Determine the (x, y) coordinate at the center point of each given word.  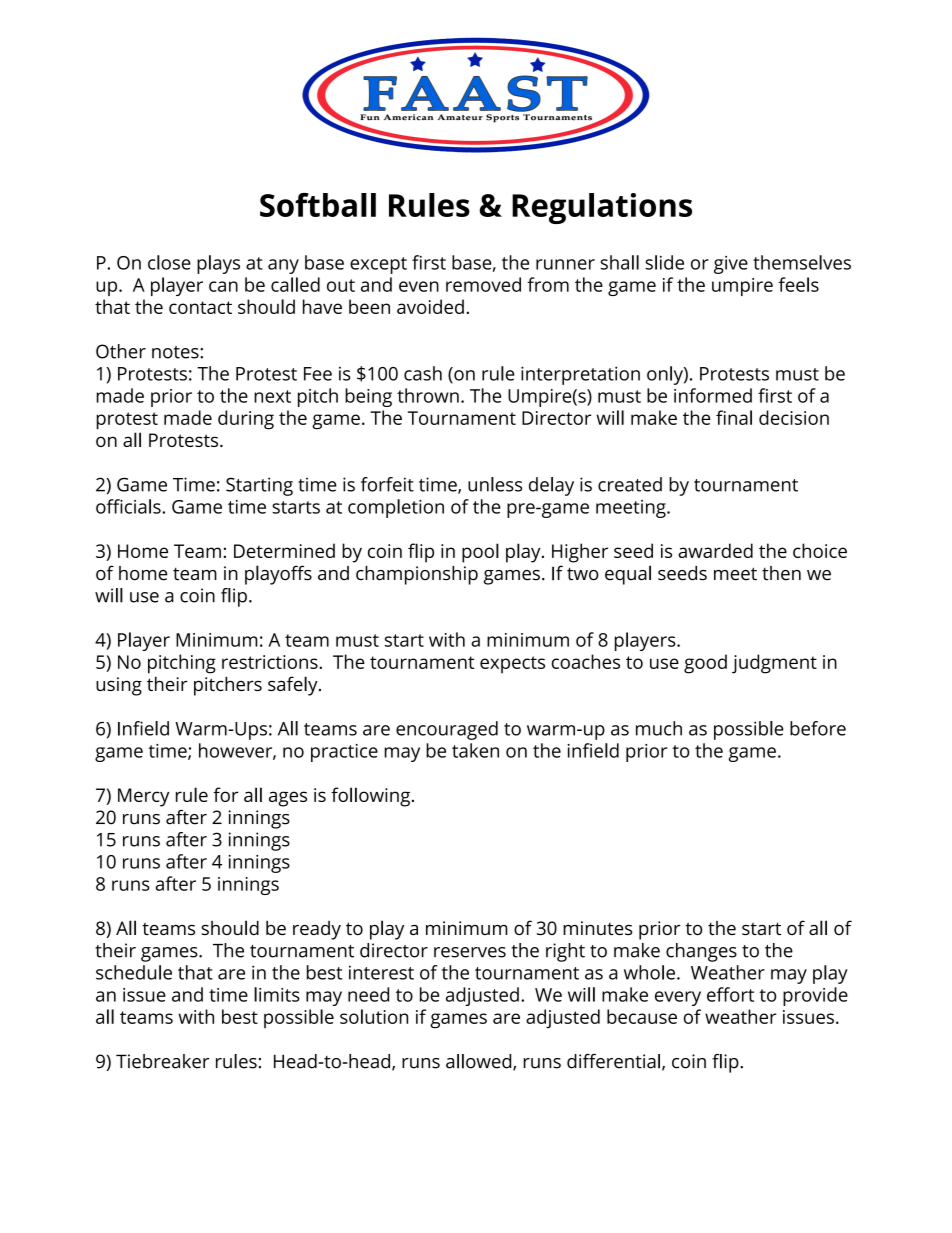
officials (129, 506)
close (169, 262)
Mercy (143, 797)
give (731, 265)
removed (483, 284)
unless (495, 484)
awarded (715, 550)
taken (475, 750)
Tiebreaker (162, 1061)
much (659, 728)
